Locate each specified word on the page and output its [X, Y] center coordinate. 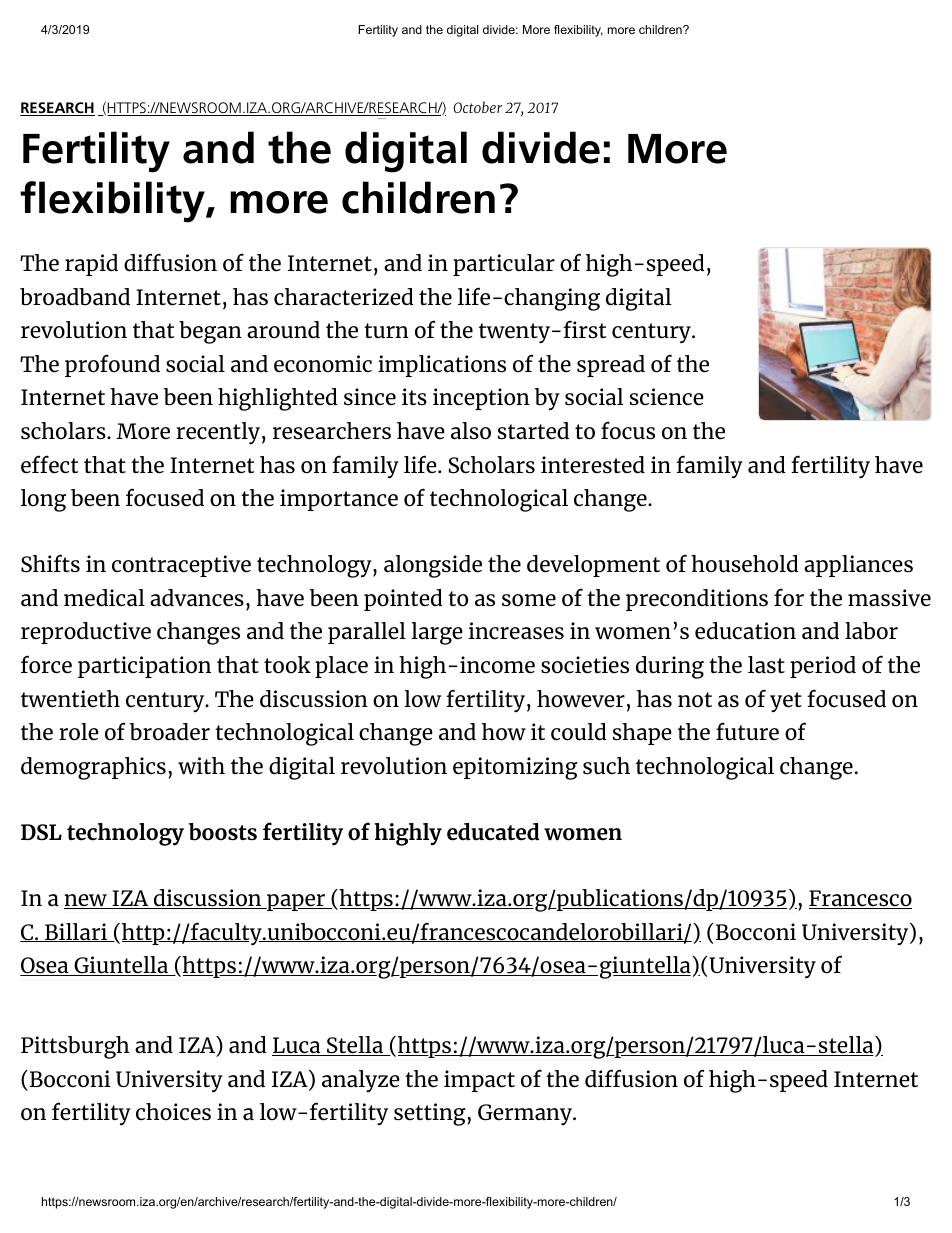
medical [104, 598]
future [747, 731]
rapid [91, 265]
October [477, 107]
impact [479, 1081]
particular [504, 265]
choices [173, 1112]
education [745, 631]
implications [442, 366]
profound [112, 365]
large [437, 633]
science [667, 397]
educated [493, 832]
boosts [223, 832]
